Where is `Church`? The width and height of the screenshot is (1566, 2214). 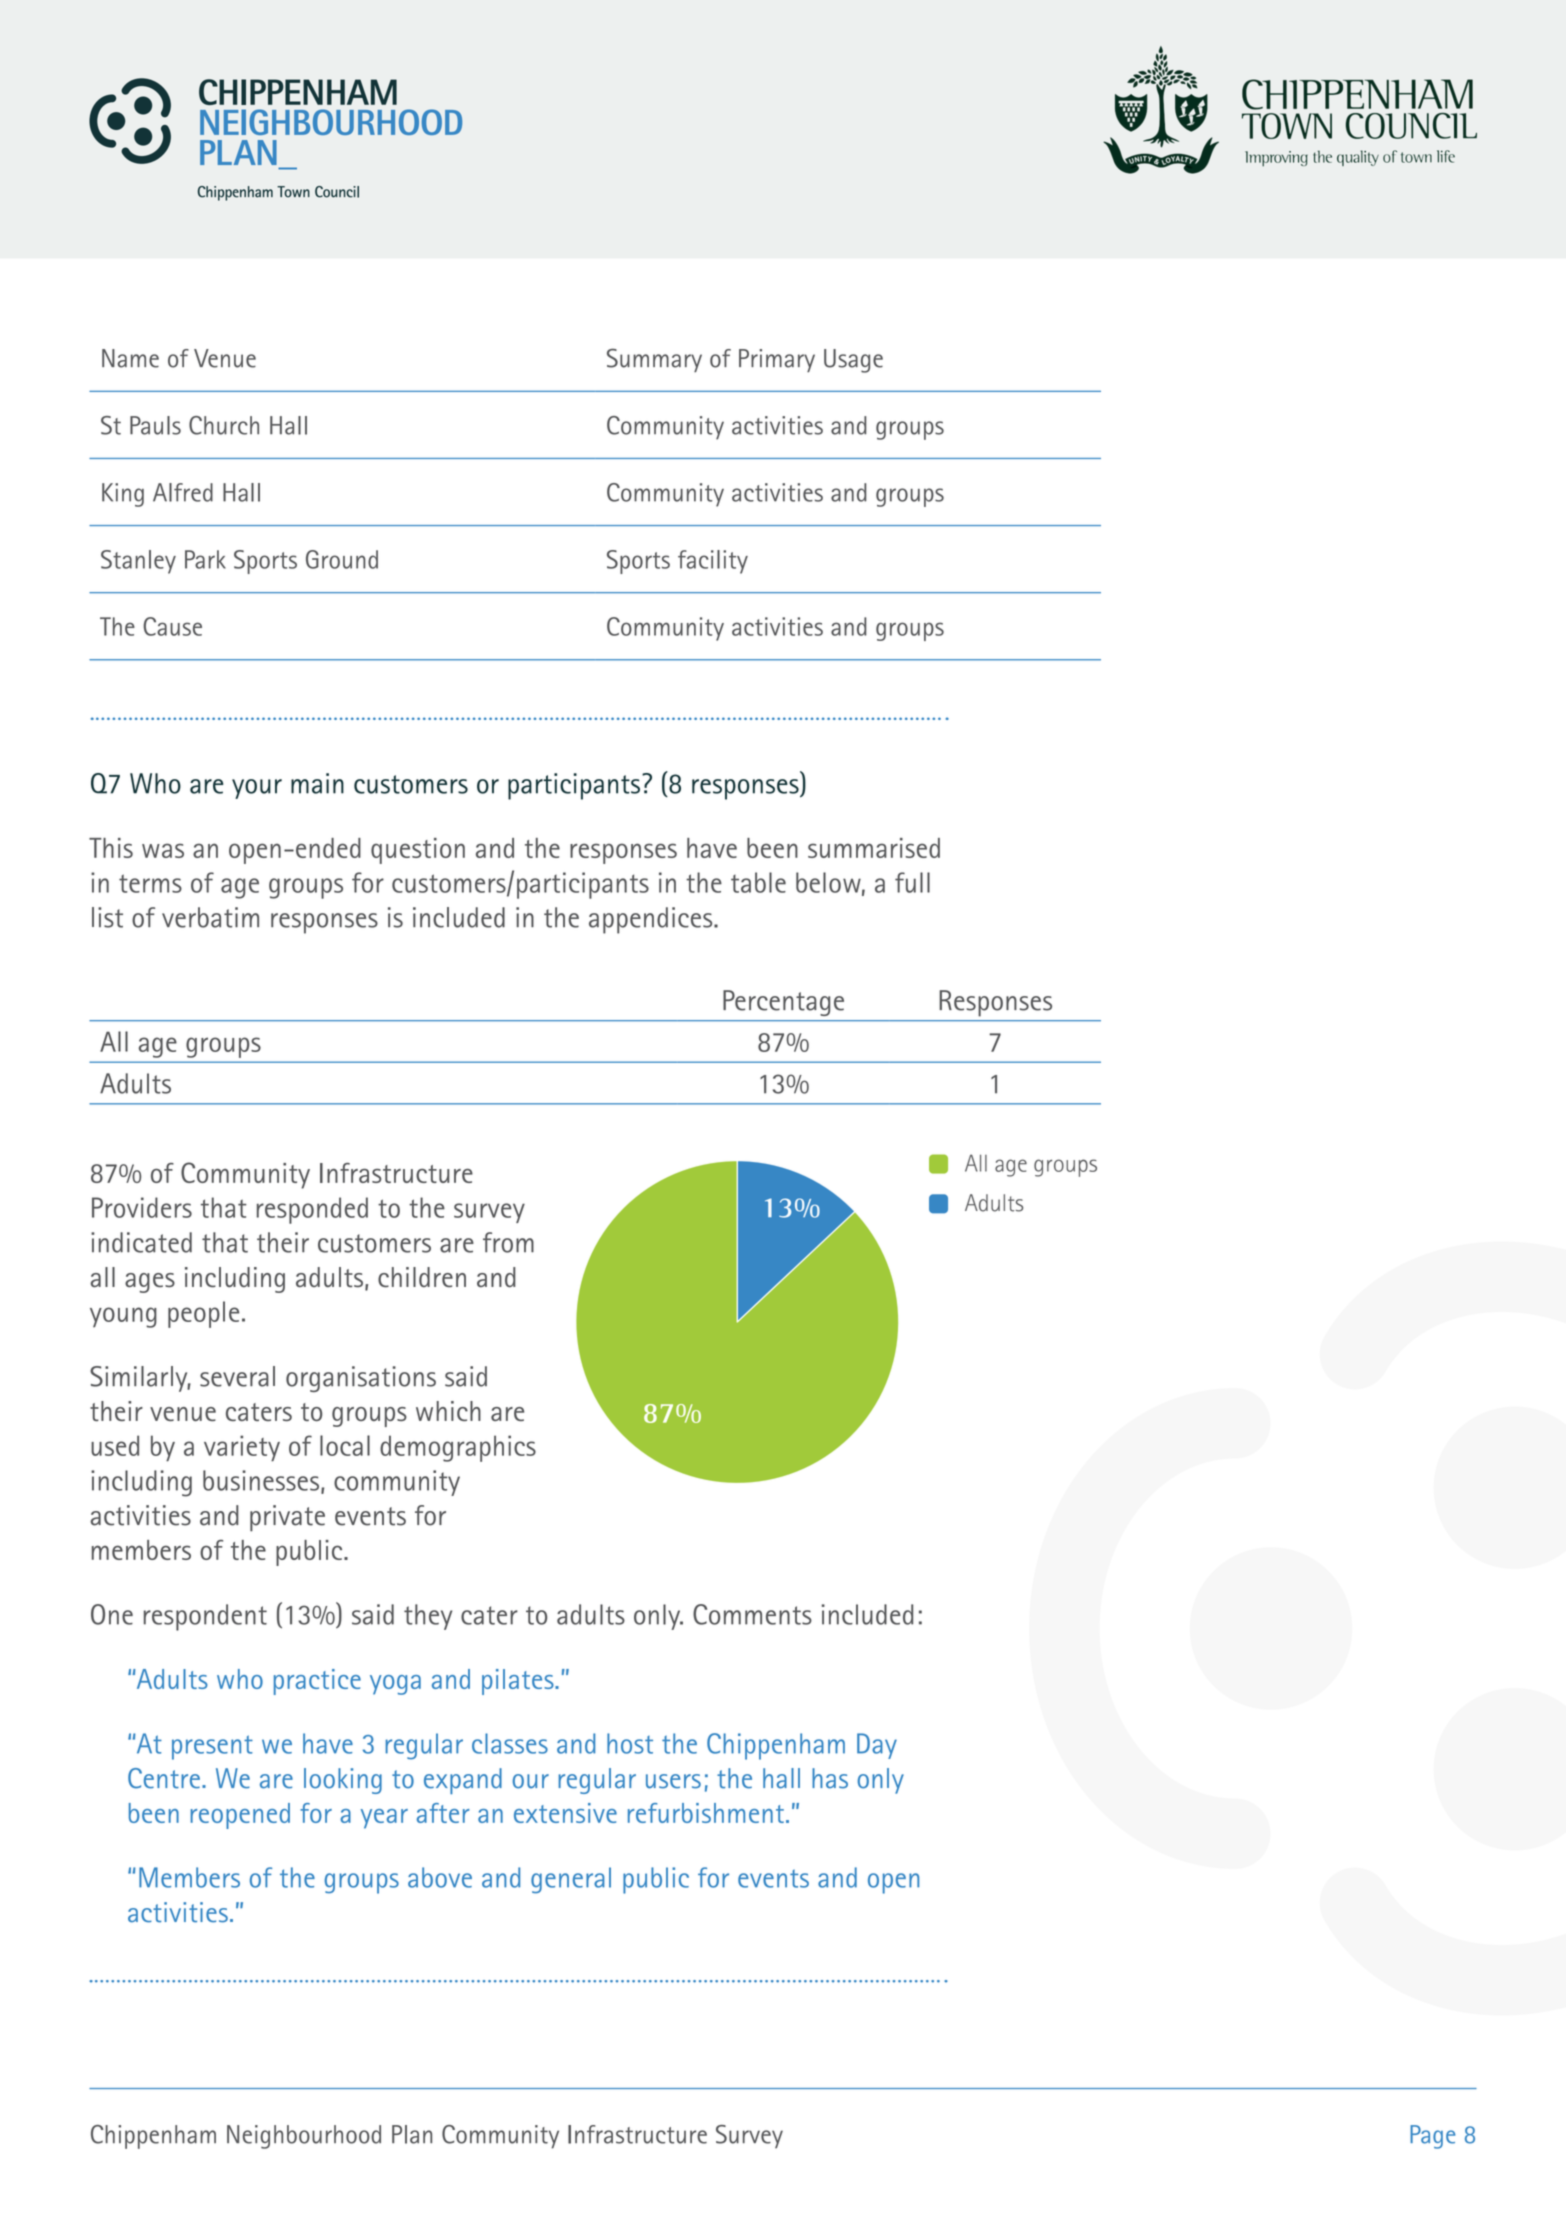
Church is located at coordinates (224, 425).
